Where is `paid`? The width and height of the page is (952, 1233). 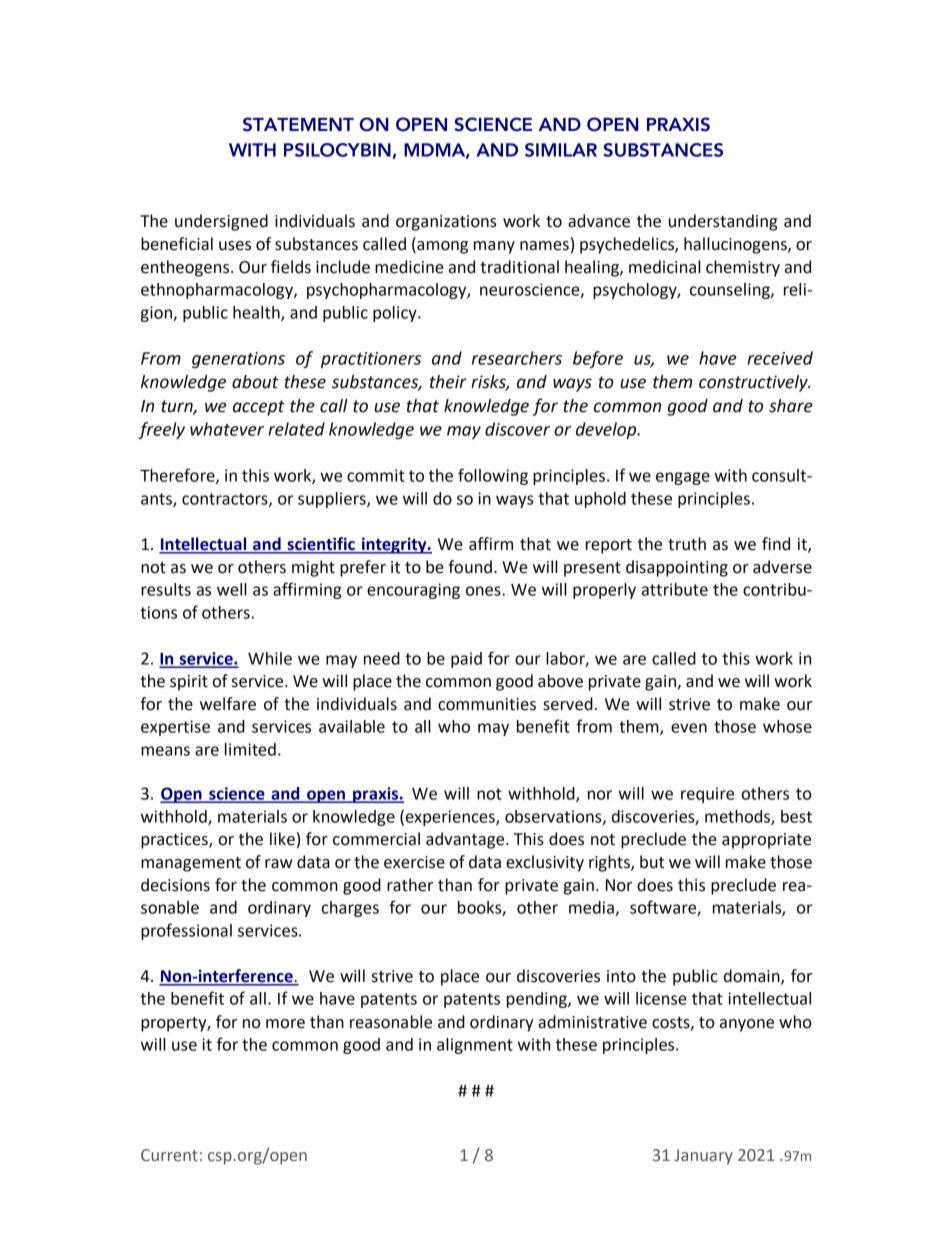 paid is located at coordinates (466, 660).
